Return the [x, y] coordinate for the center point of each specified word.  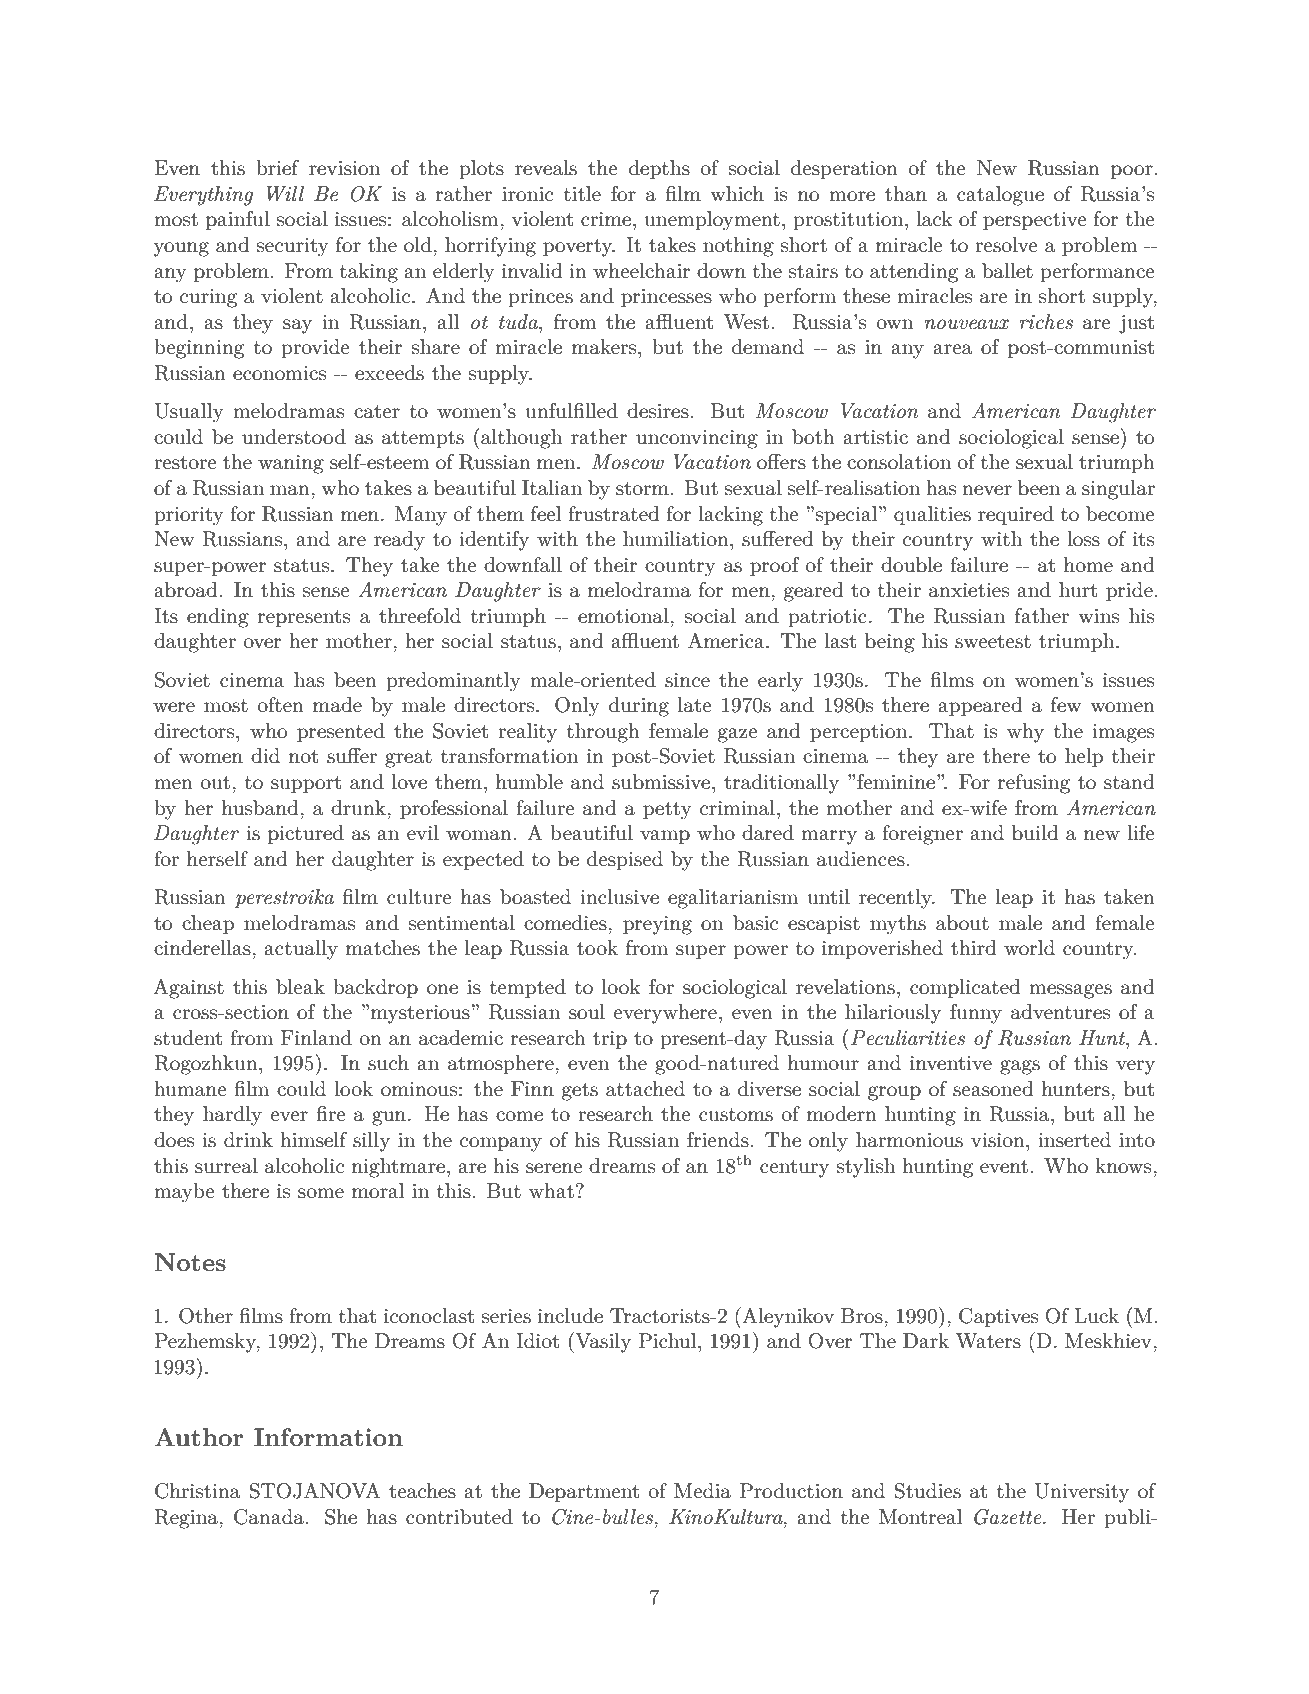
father [1042, 616]
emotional [624, 616]
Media [702, 1491]
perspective [1035, 221]
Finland [316, 1038]
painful [238, 220]
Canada [269, 1517]
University [1081, 1493]
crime [606, 219]
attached [645, 1089]
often [281, 705]
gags [1020, 1067]
